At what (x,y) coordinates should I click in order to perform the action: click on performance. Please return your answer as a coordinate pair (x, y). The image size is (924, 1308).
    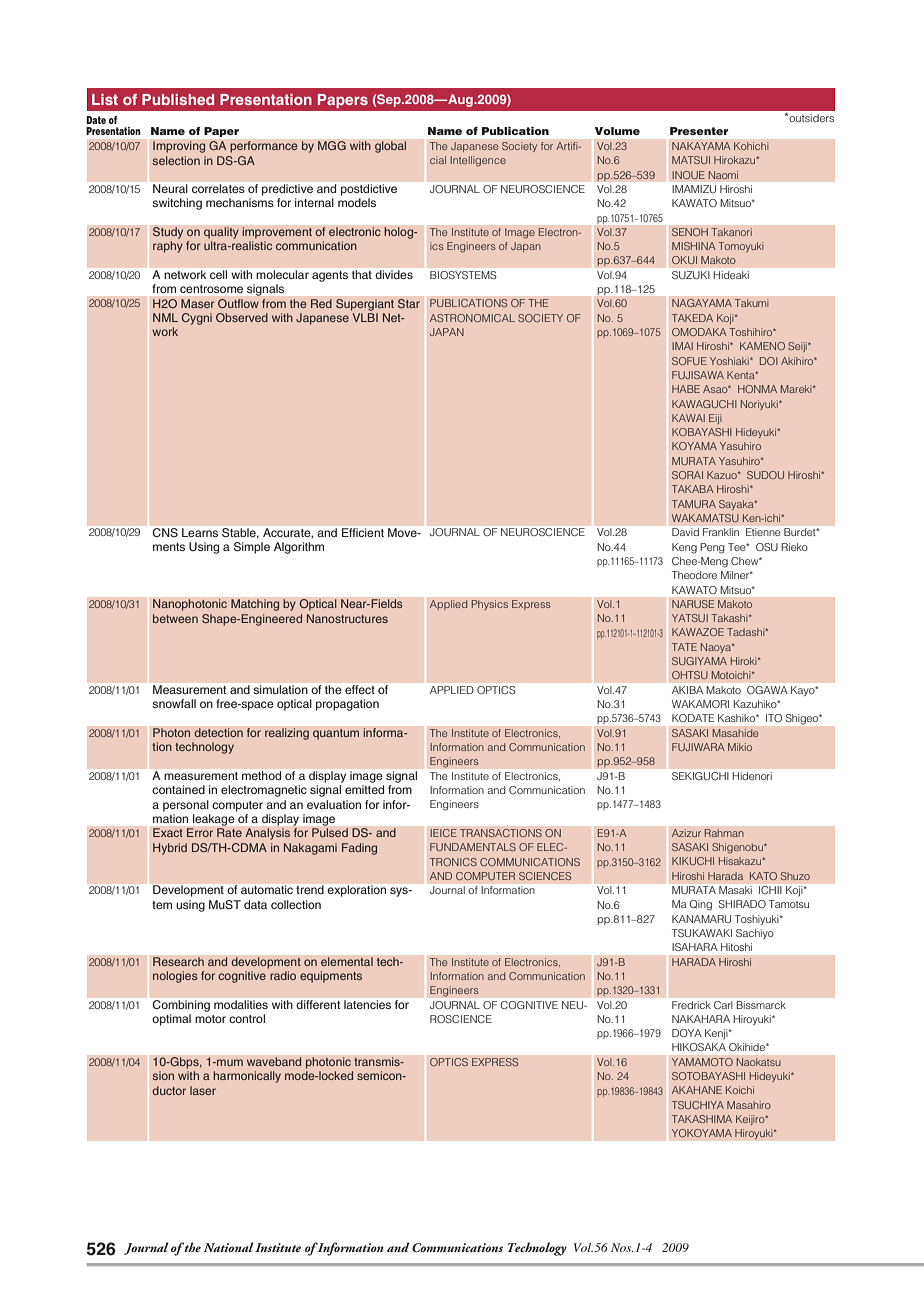
    Looking at the image, I should click on (264, 147).
